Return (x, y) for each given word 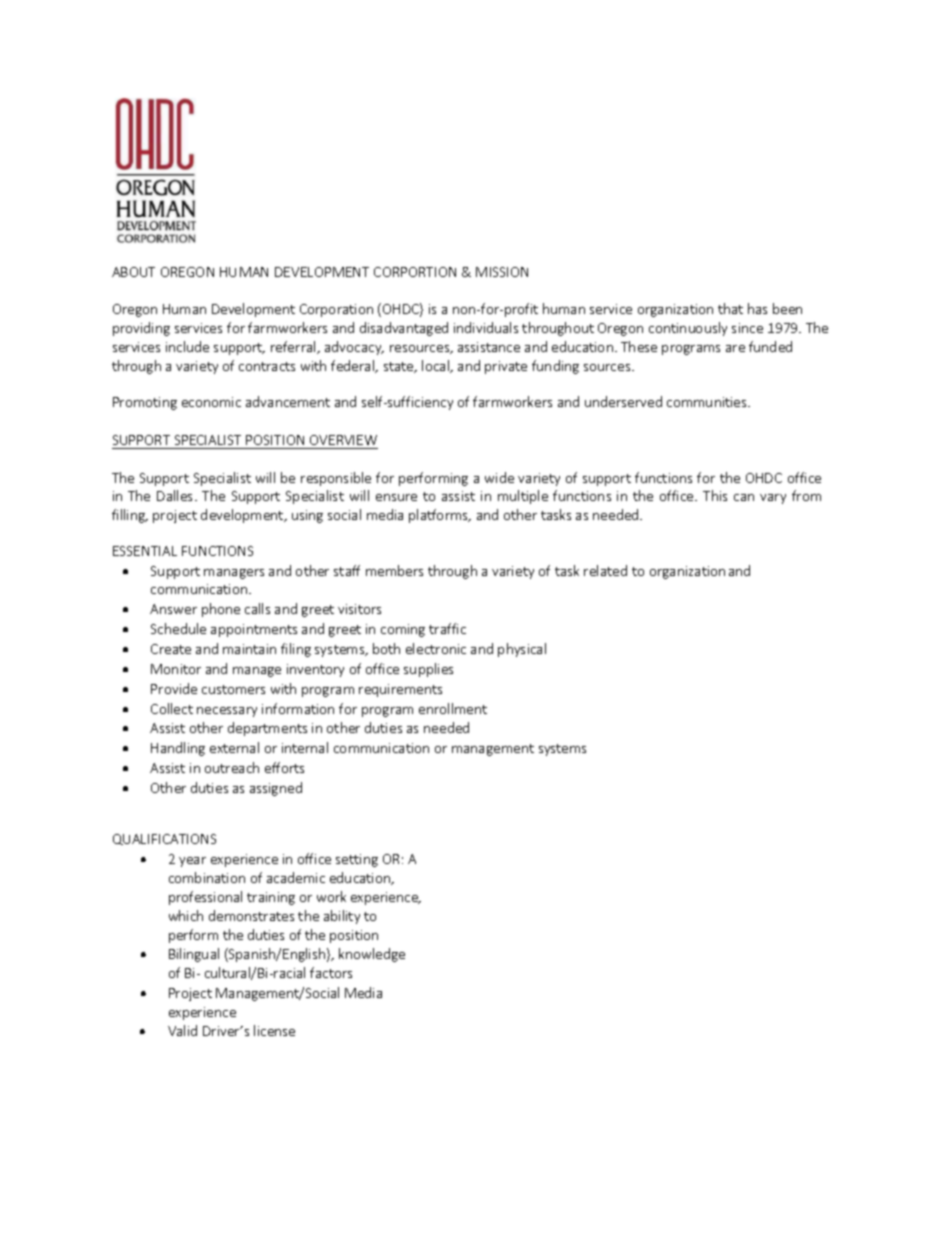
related (605, 570)
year (192, 862)
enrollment (453, 708)
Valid (182, 1030)
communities (708, 402)
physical (522, 650)
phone (221, 610)
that (730, 308)
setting (357, 860)
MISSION (502, 272)
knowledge (372, 955)
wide (499, 477)
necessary (227, 712)
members (394, 570)
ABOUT (133, 272)
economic (211, 402)
